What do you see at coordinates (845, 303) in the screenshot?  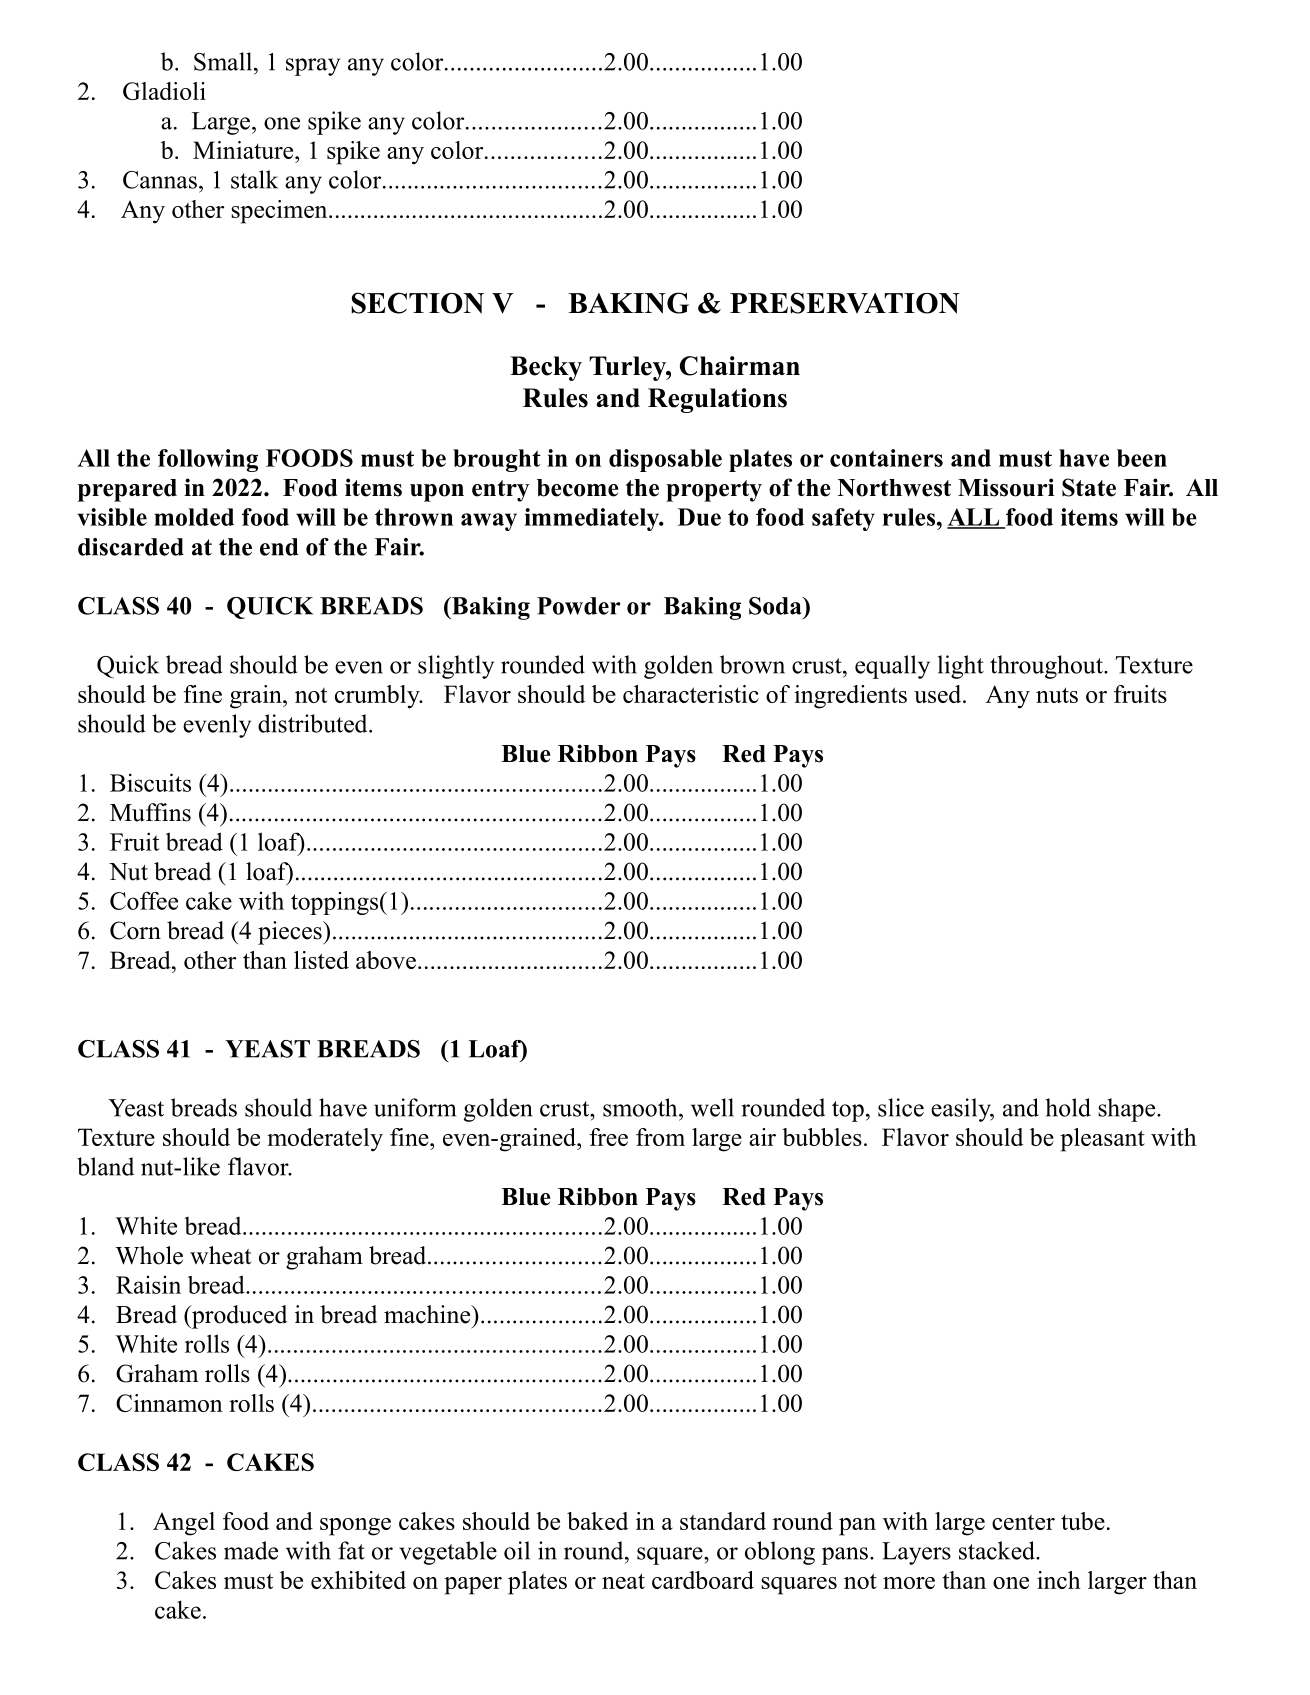 I see `PRESERVATION` at bounding box center [845, 303].
